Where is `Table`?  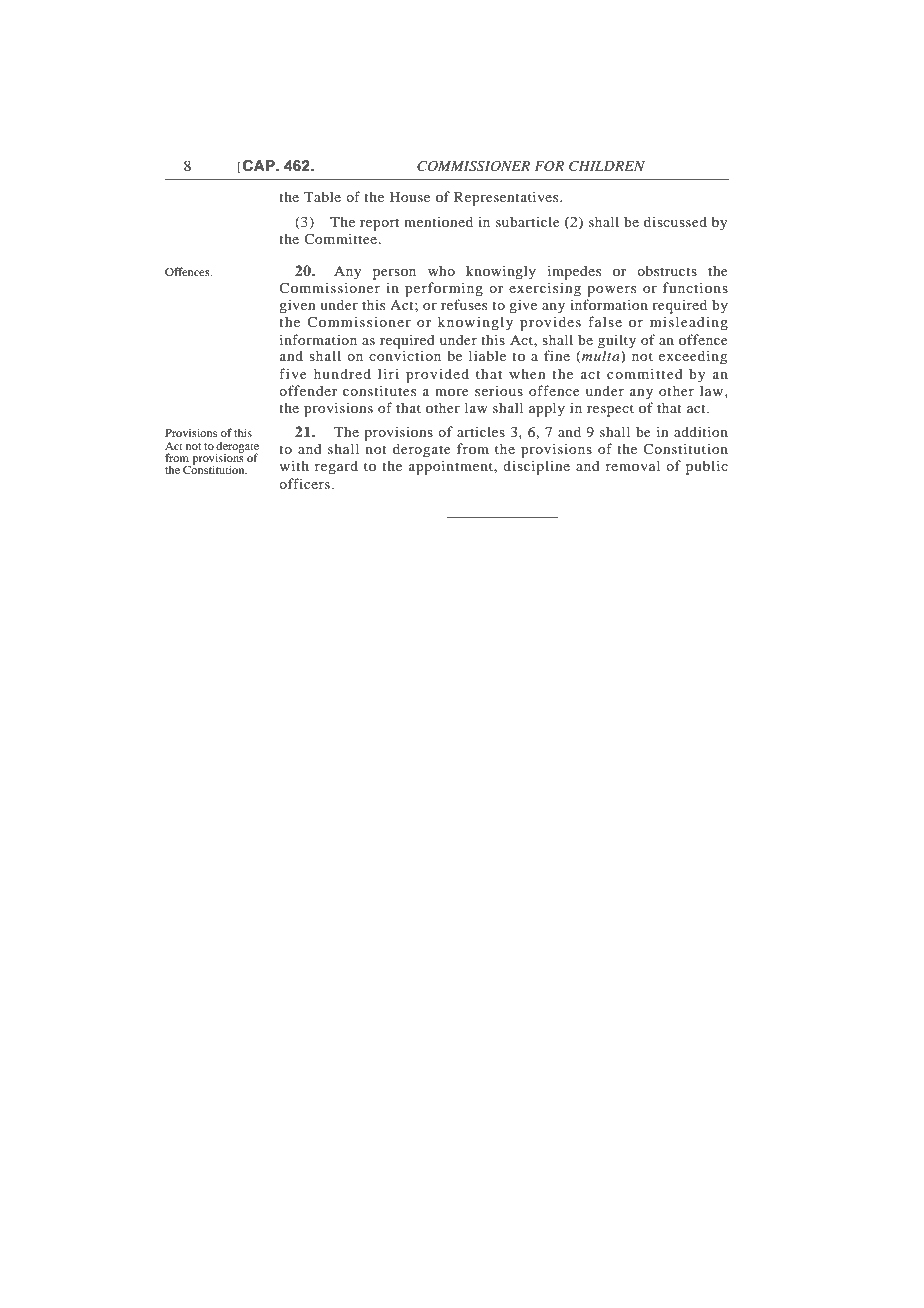
Table is located at coordinates (322, 196).
